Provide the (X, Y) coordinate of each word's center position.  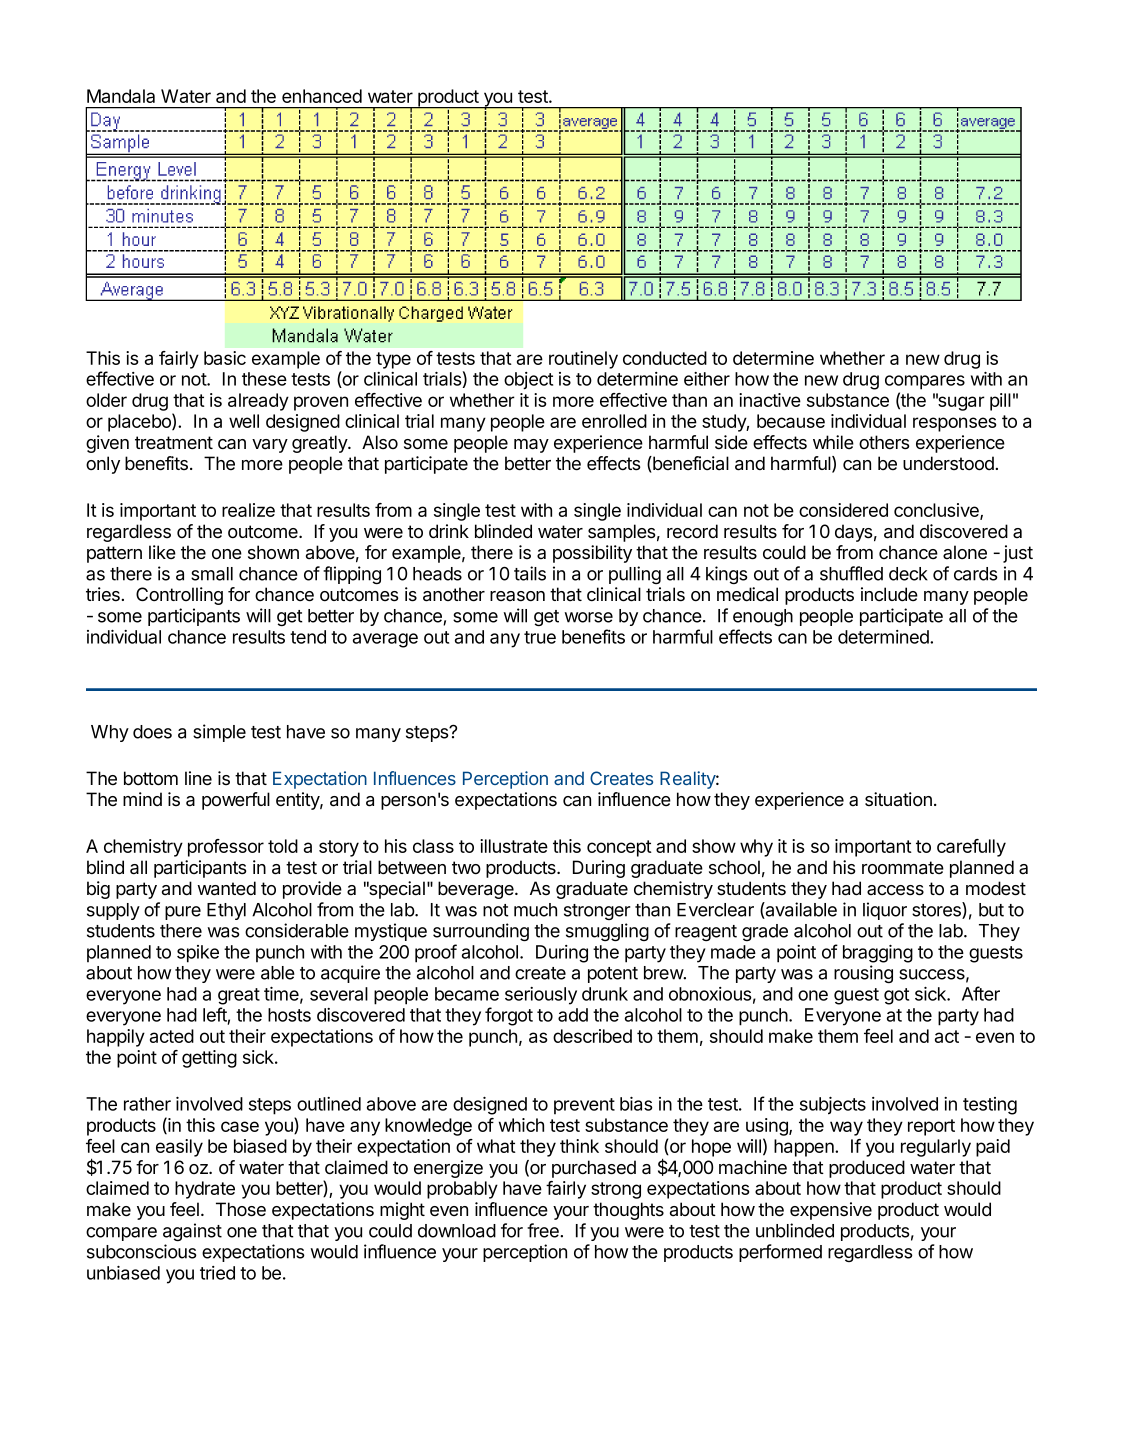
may (531, 446)
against (192, 1232)
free (544, 1230)
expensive (831, 1211)
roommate (903, 868)
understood (949, 463)
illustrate (514, 846)
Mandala (121, 96)
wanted (226, 888)
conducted (665, 358)
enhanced (322, 96)
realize (248, 510)
